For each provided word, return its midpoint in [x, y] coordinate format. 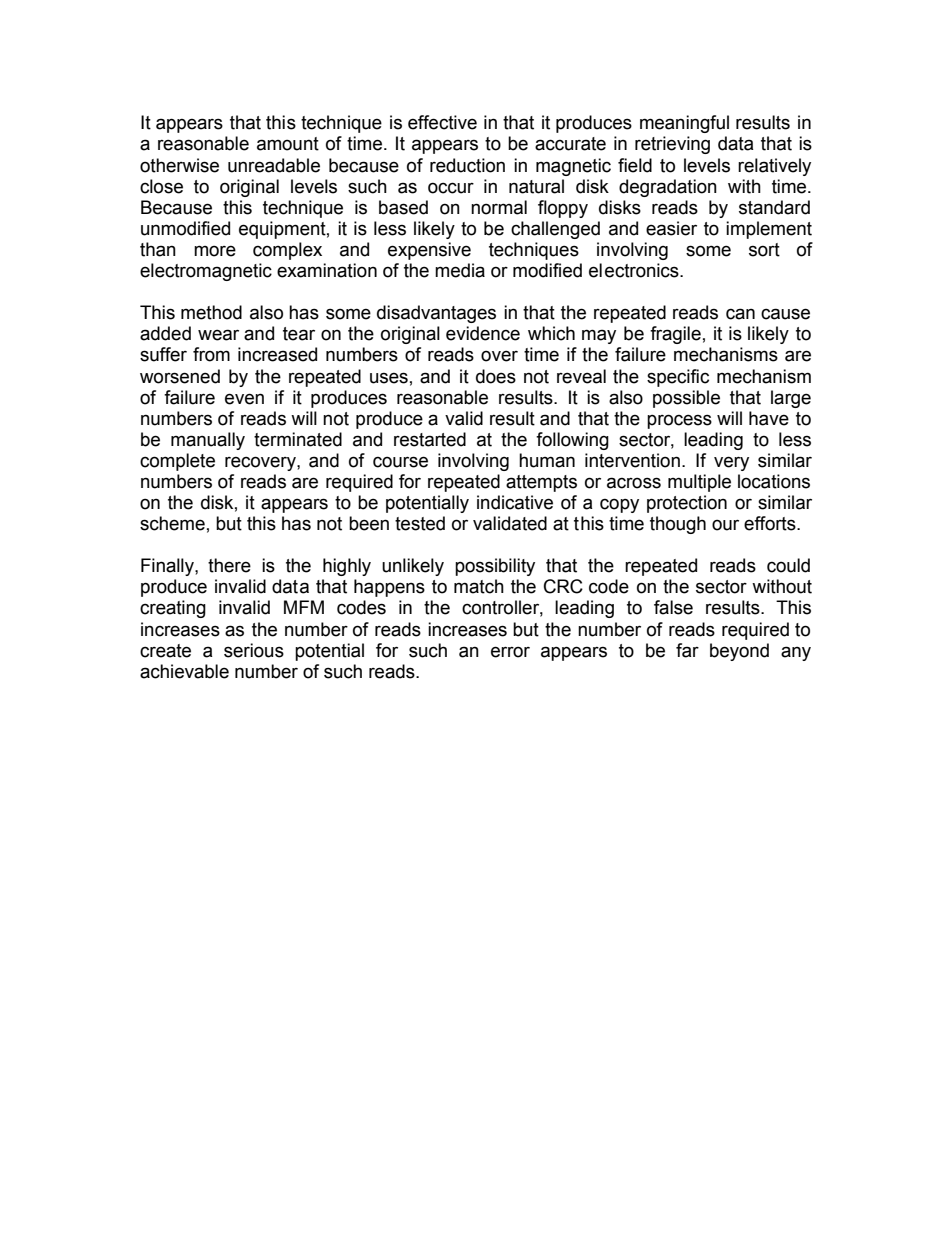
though [678, 525]
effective [442, 122]
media [460, 270]
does [496, 376]
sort [764, 250]
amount [288, 144]
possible [686, 399]
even [244, 399]
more [215, 251]
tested [420, 523]
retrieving [672, 145]
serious [254, 650]
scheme [172, 523]
